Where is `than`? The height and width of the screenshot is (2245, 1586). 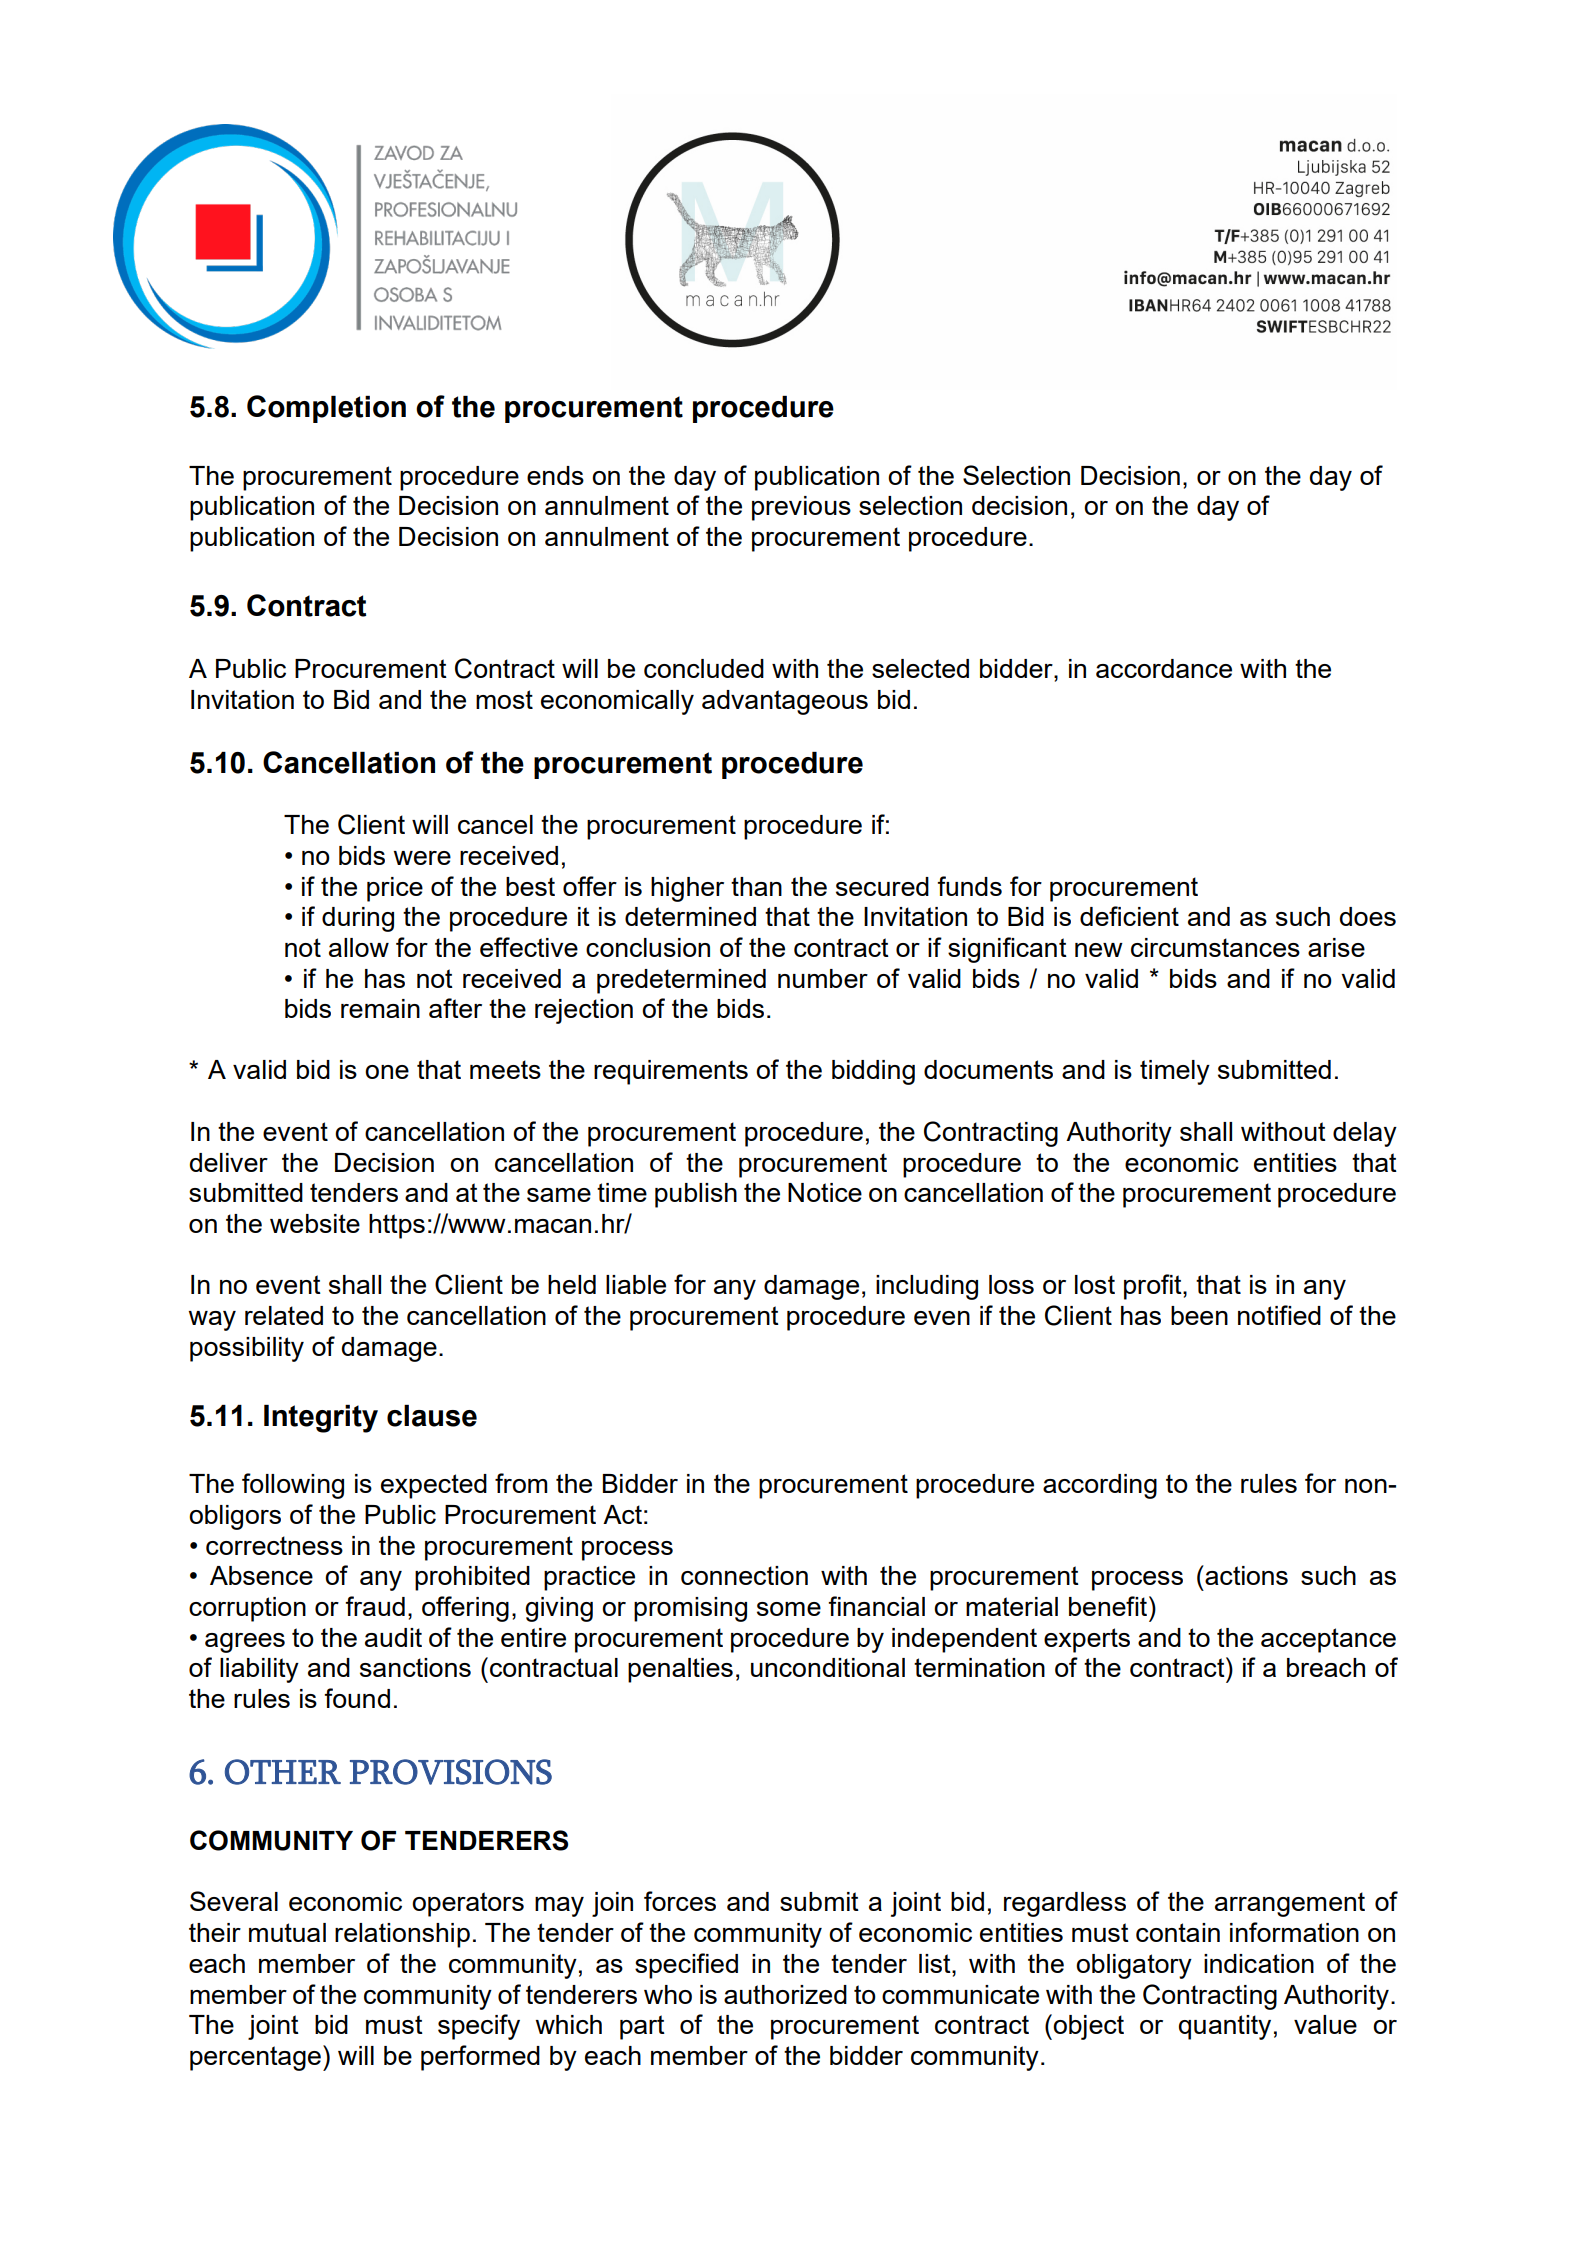
than is located at coordinates (756, 886).
